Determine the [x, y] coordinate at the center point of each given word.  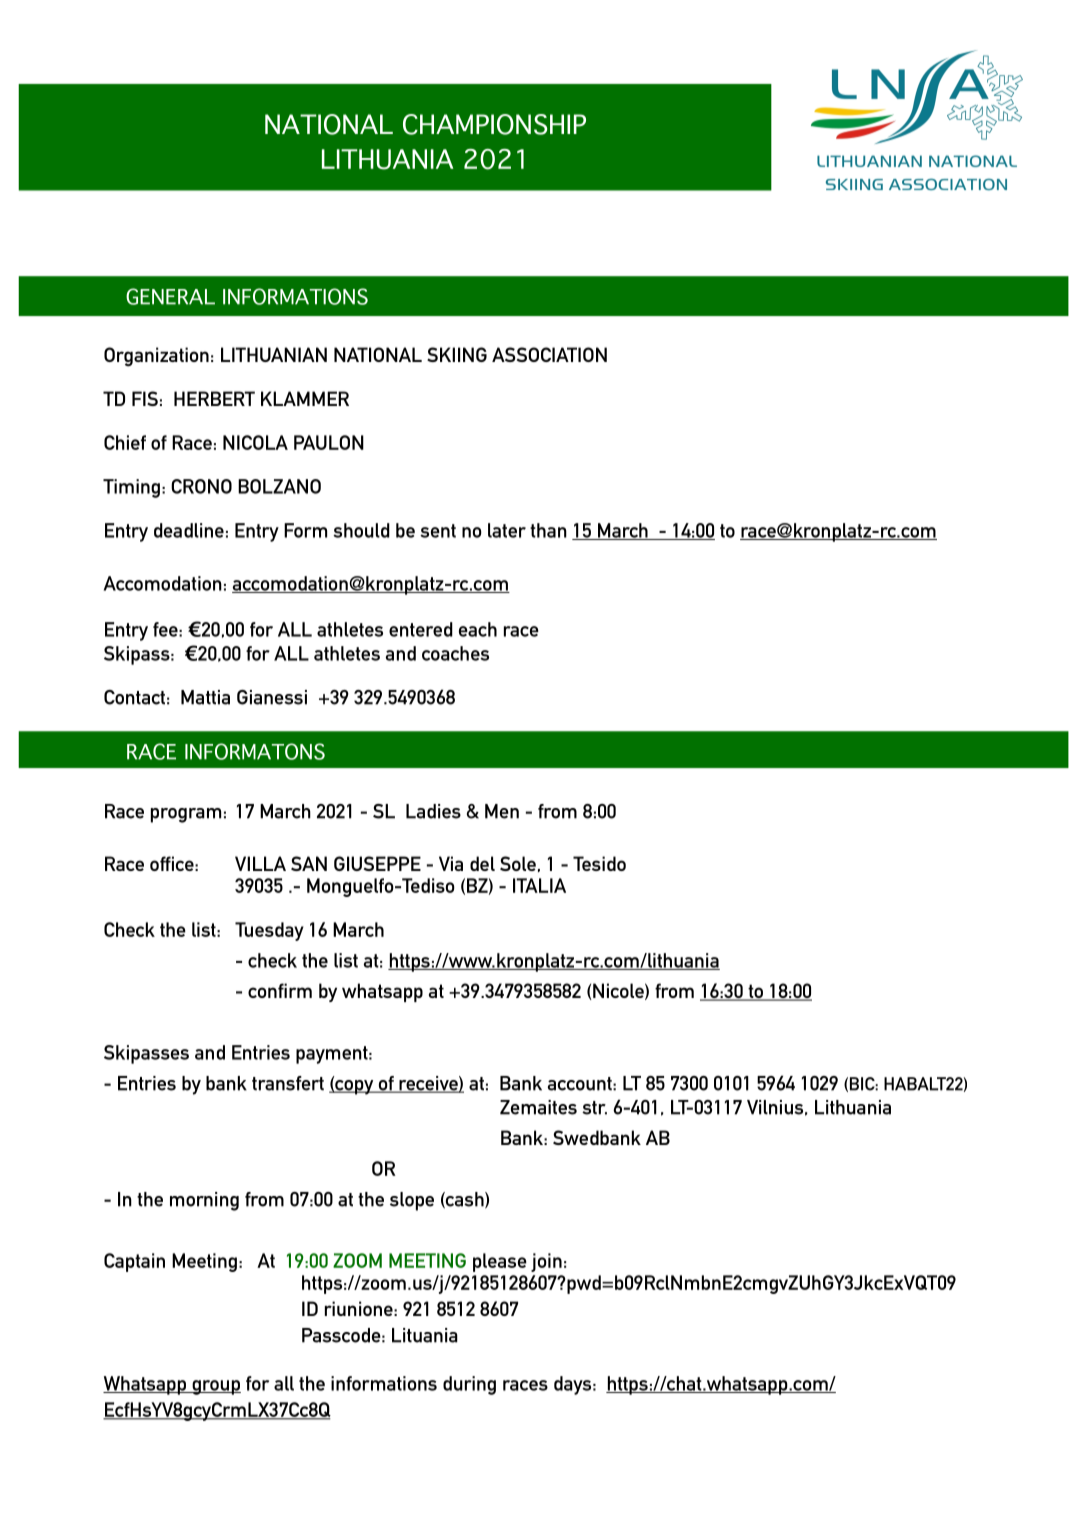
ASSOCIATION [549, 354]
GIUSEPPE [377, 863]
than [548, 530]
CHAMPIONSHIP [494, 124]
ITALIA [539, 885]
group [215, 1387]
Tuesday [269, 931]
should [361, 530]
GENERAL [170, 296]
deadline [189, 530]
